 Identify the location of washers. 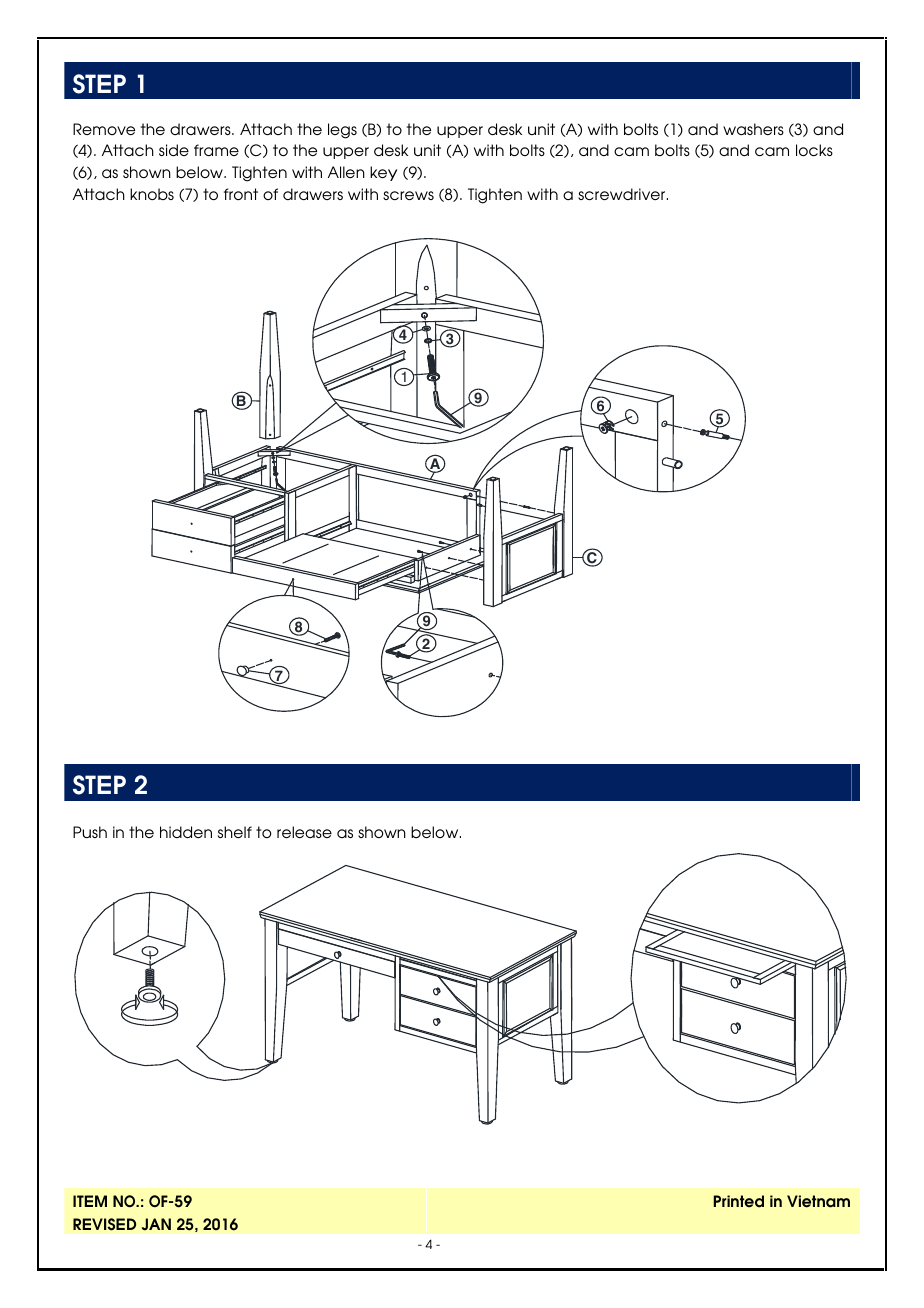
(753, 129).
